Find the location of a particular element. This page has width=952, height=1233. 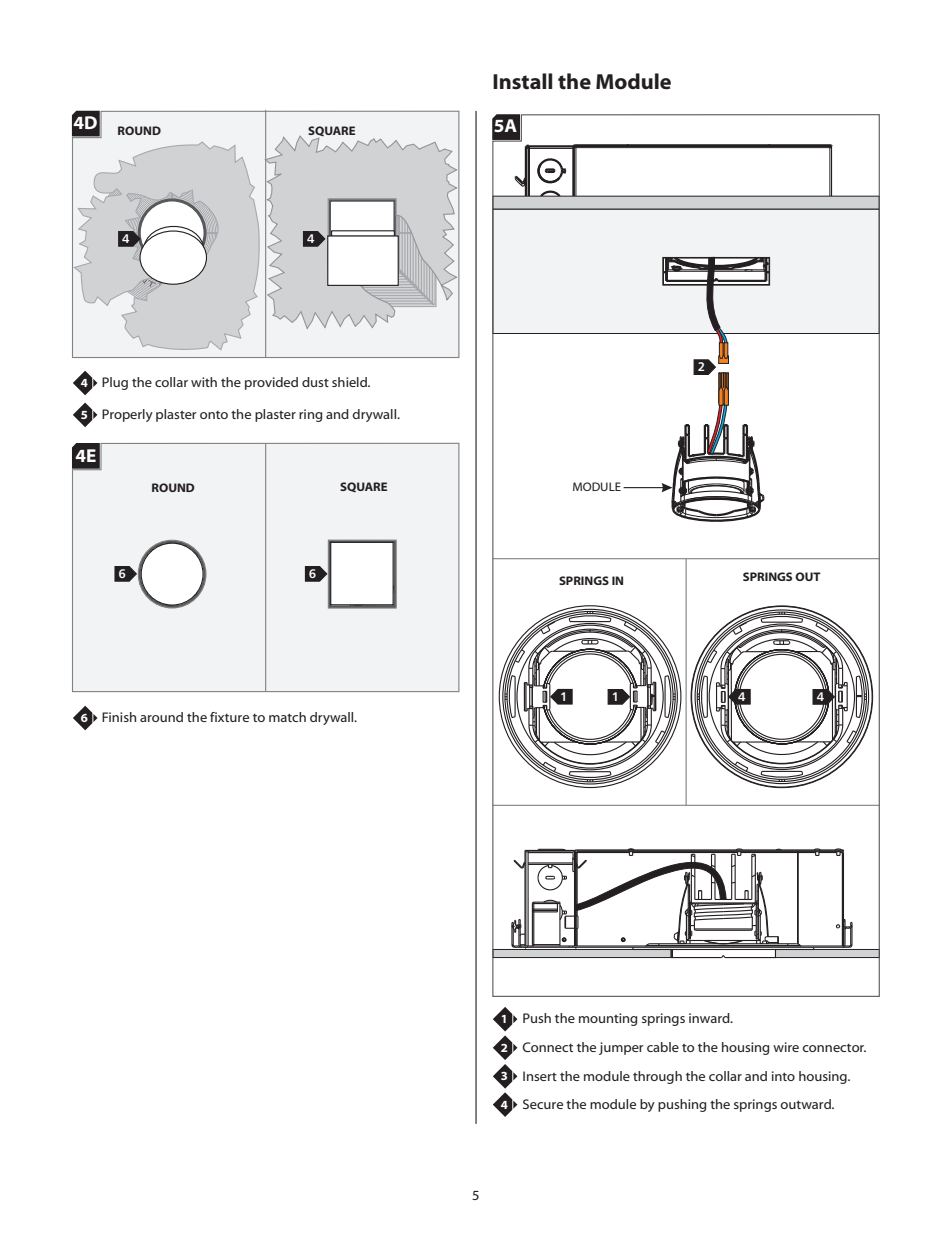

fixture is located at coordinates (229, 717).
